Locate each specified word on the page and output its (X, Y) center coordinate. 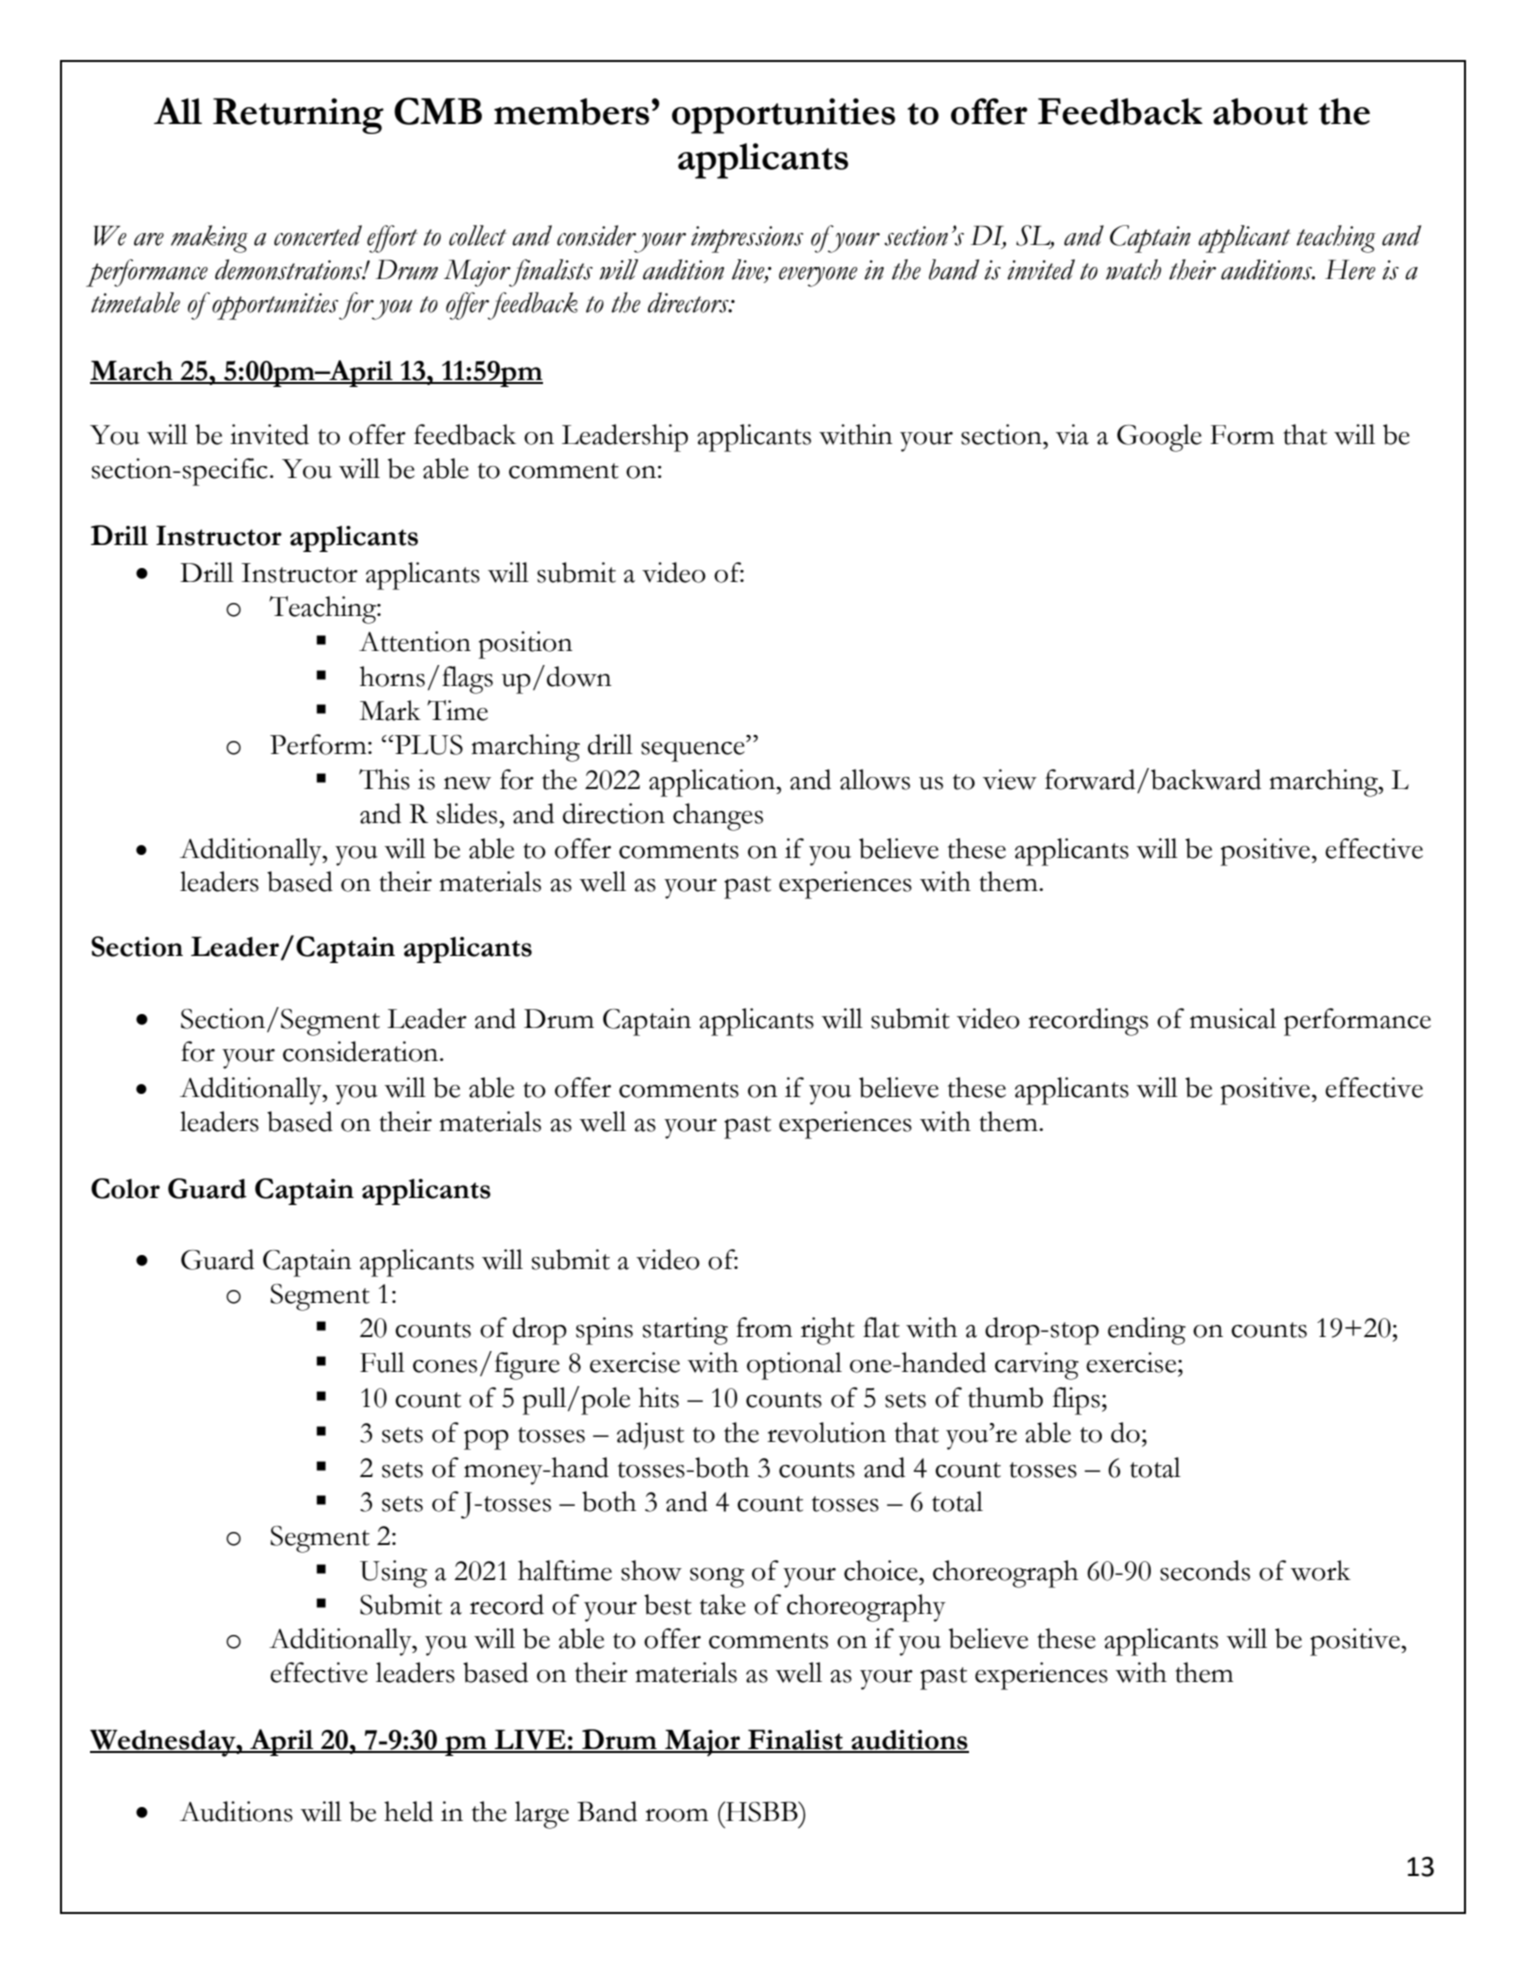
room (676, 1815)
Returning (298, 116)
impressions (747, 239)
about (1260, 111)
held (408, 1811)
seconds (1205, 1570)
